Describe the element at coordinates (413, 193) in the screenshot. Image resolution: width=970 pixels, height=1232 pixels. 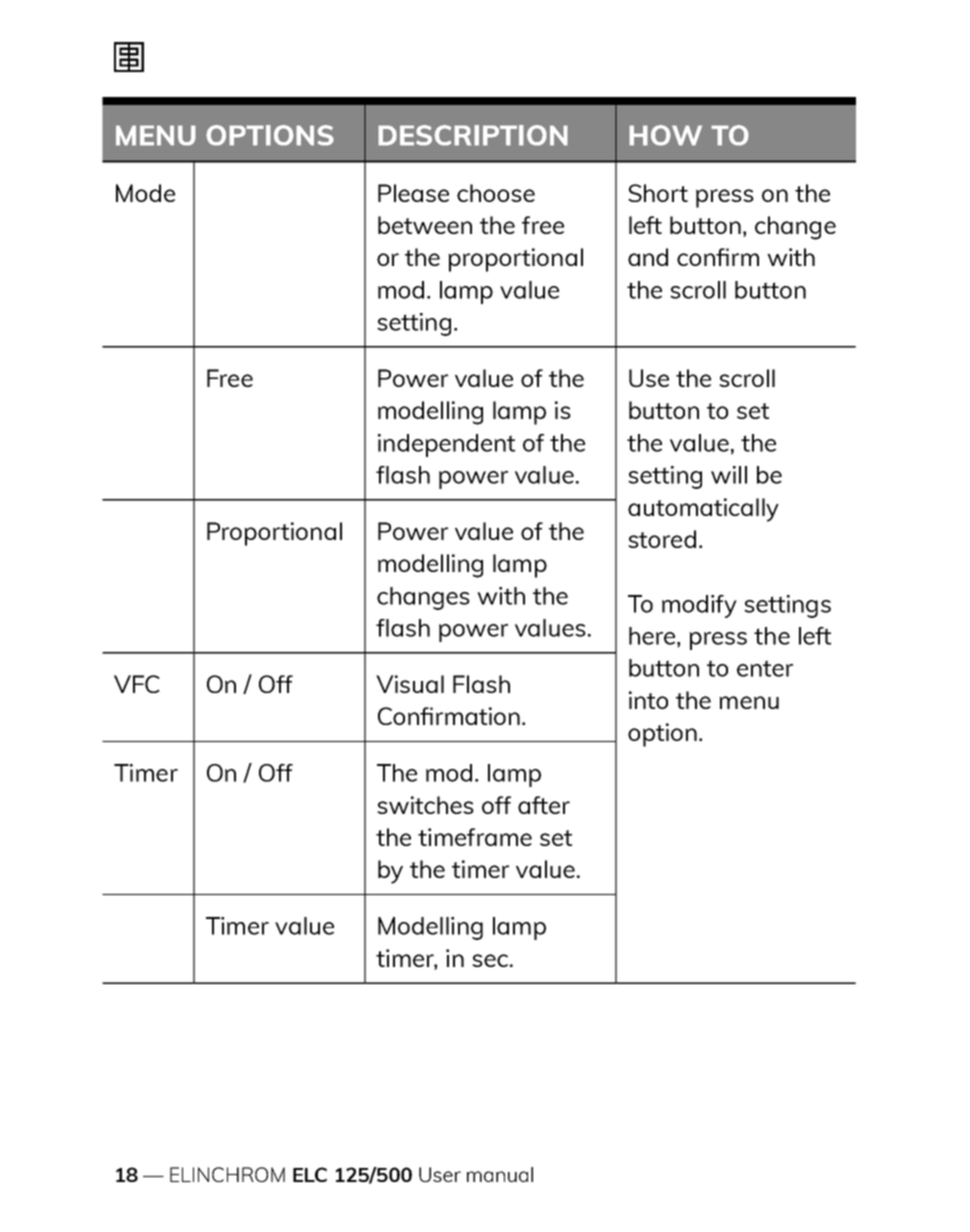
I see `Please` at that location.
